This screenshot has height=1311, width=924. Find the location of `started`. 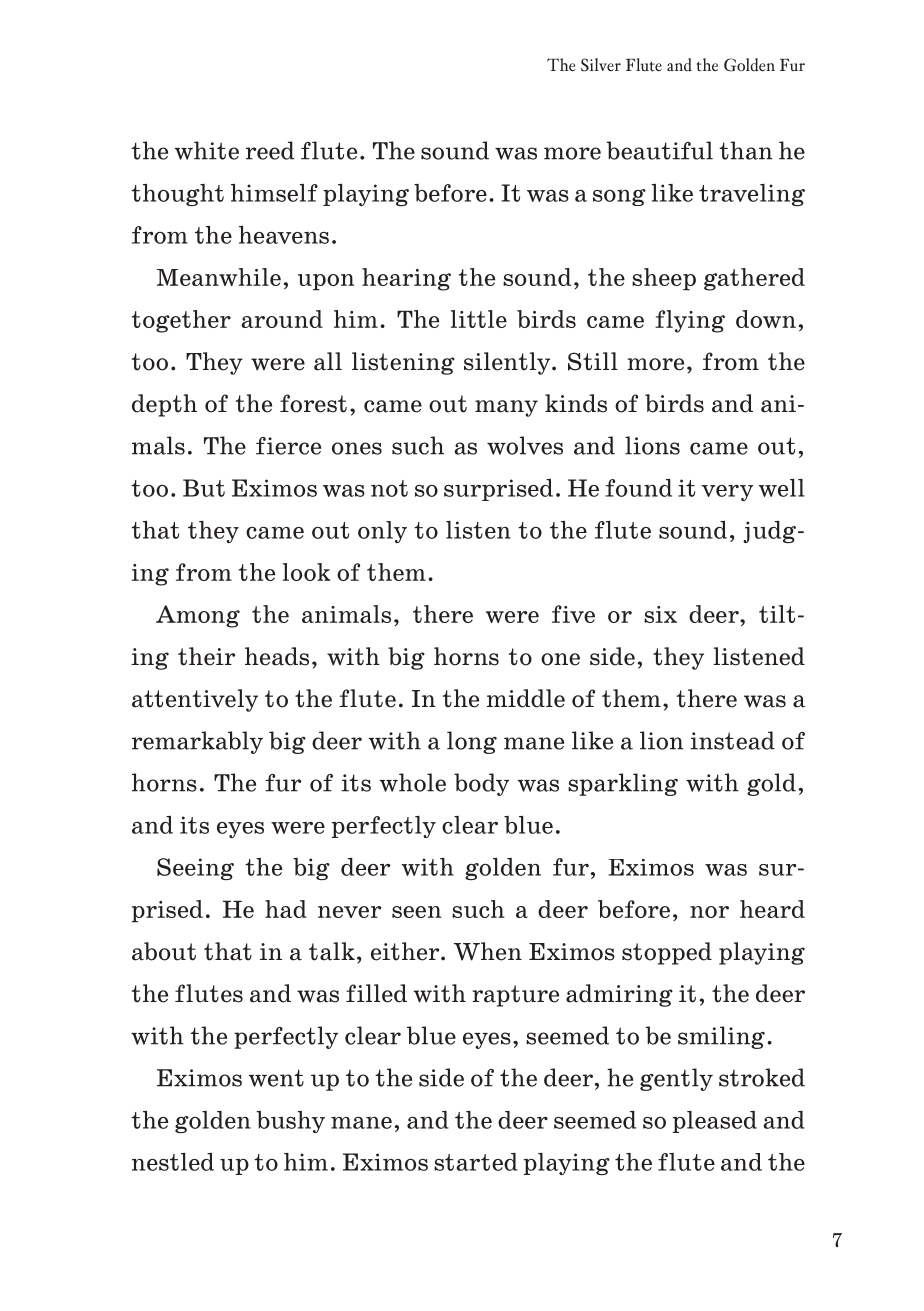

started is located at coordinates (476, 1162).
